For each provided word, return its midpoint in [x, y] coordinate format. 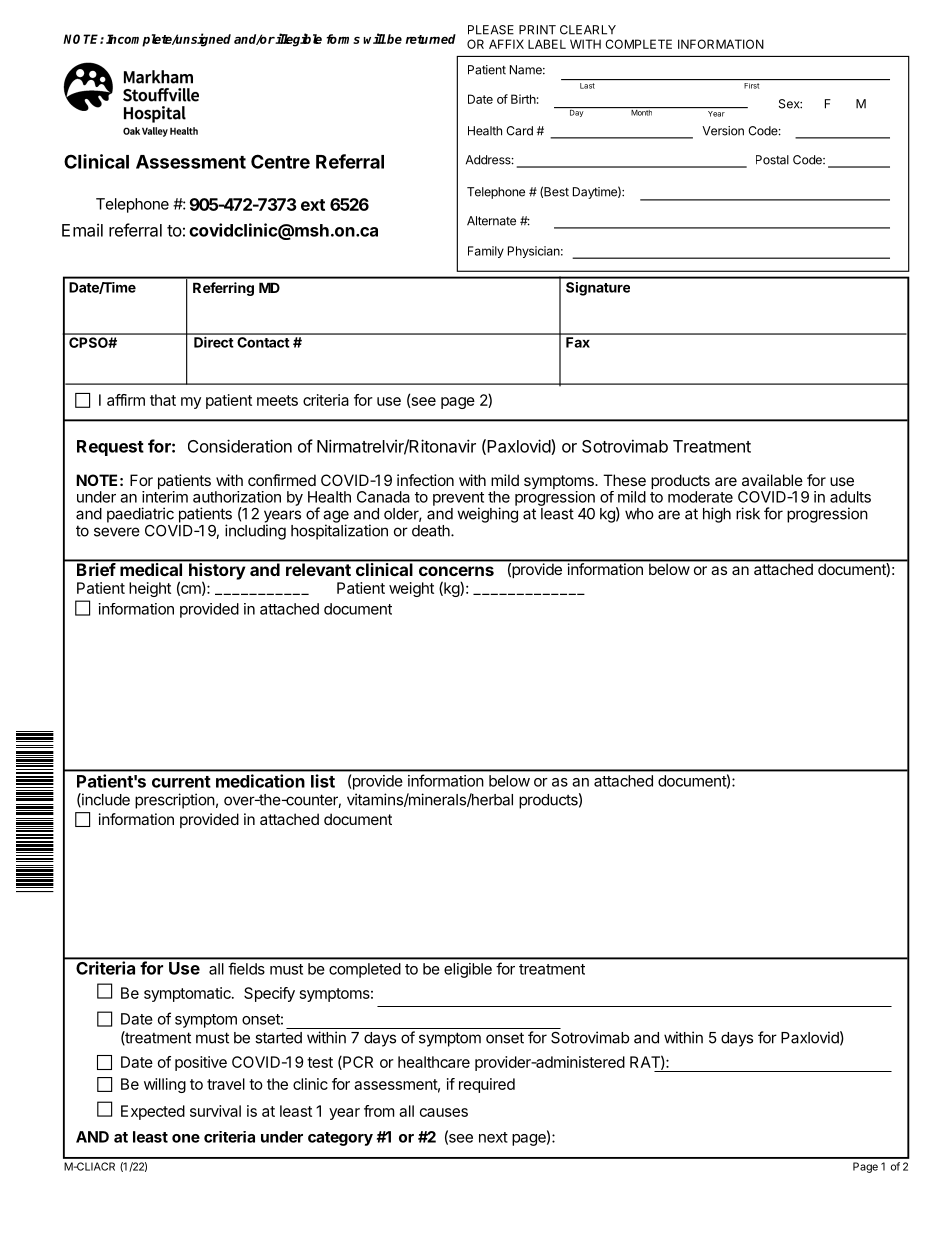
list [323, 781]
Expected [153, 1112]
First [751, 86]
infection [425, 480]
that [163, 400]
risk [748, 513]
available [772, 480]
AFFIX [506, 44]
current [181, 782]
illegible [298, 40]
